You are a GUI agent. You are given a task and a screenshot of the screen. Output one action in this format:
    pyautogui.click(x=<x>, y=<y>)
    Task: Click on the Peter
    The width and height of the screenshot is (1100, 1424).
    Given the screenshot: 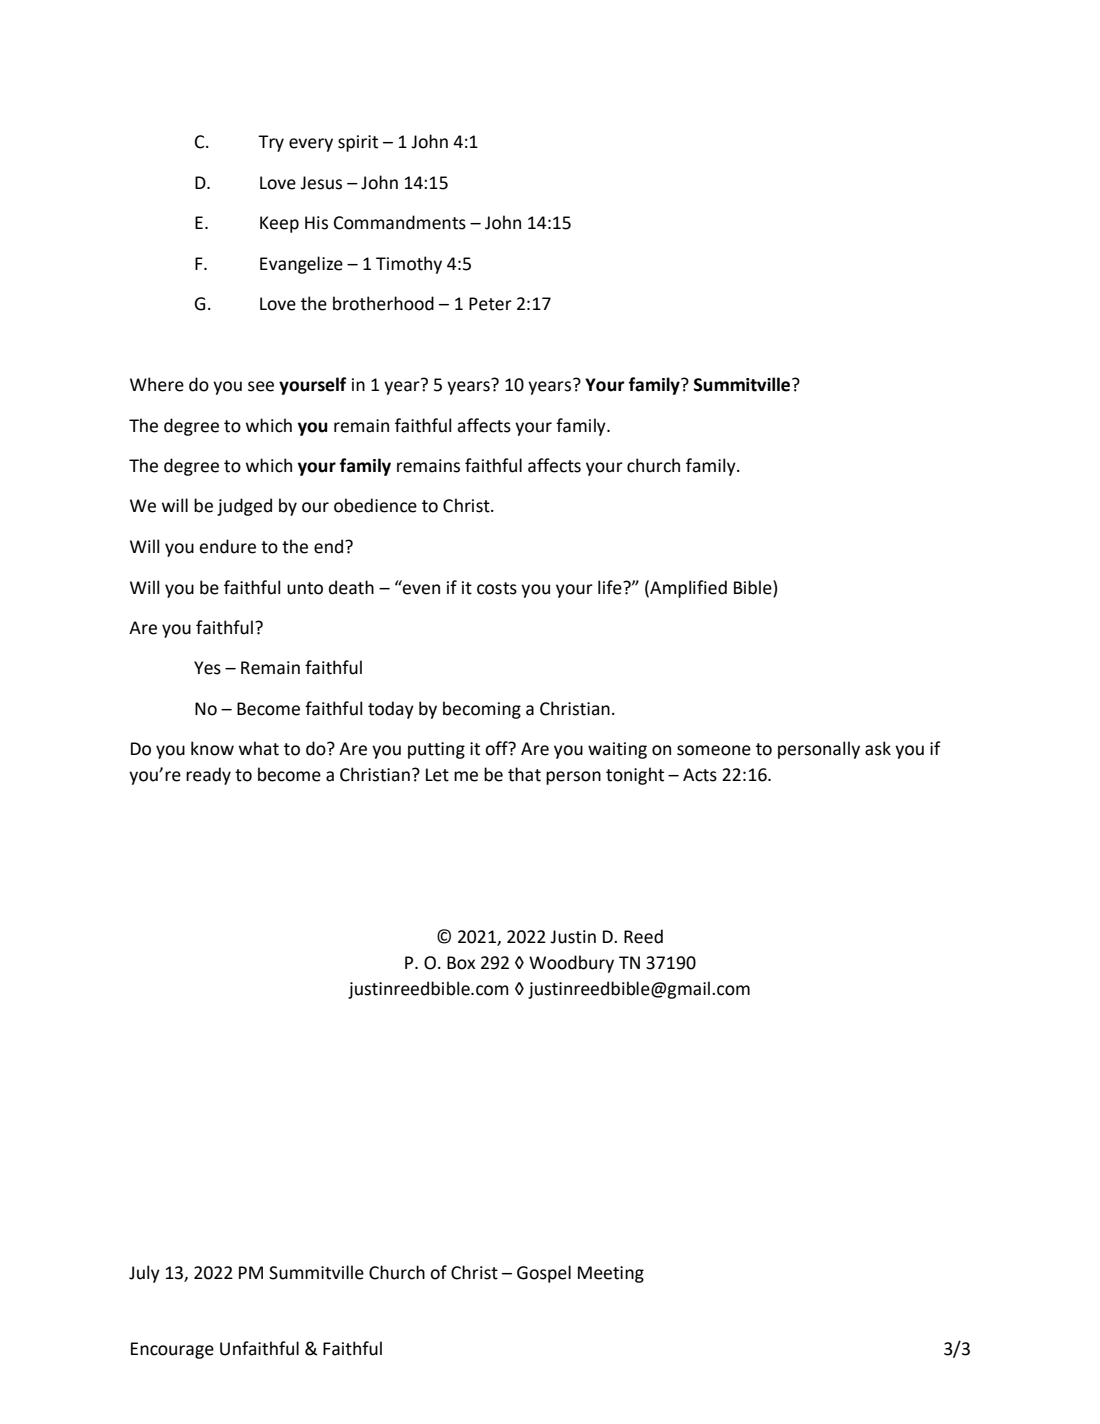 What is the action you would take?
    pyautogui.click(x=490, y=304)
